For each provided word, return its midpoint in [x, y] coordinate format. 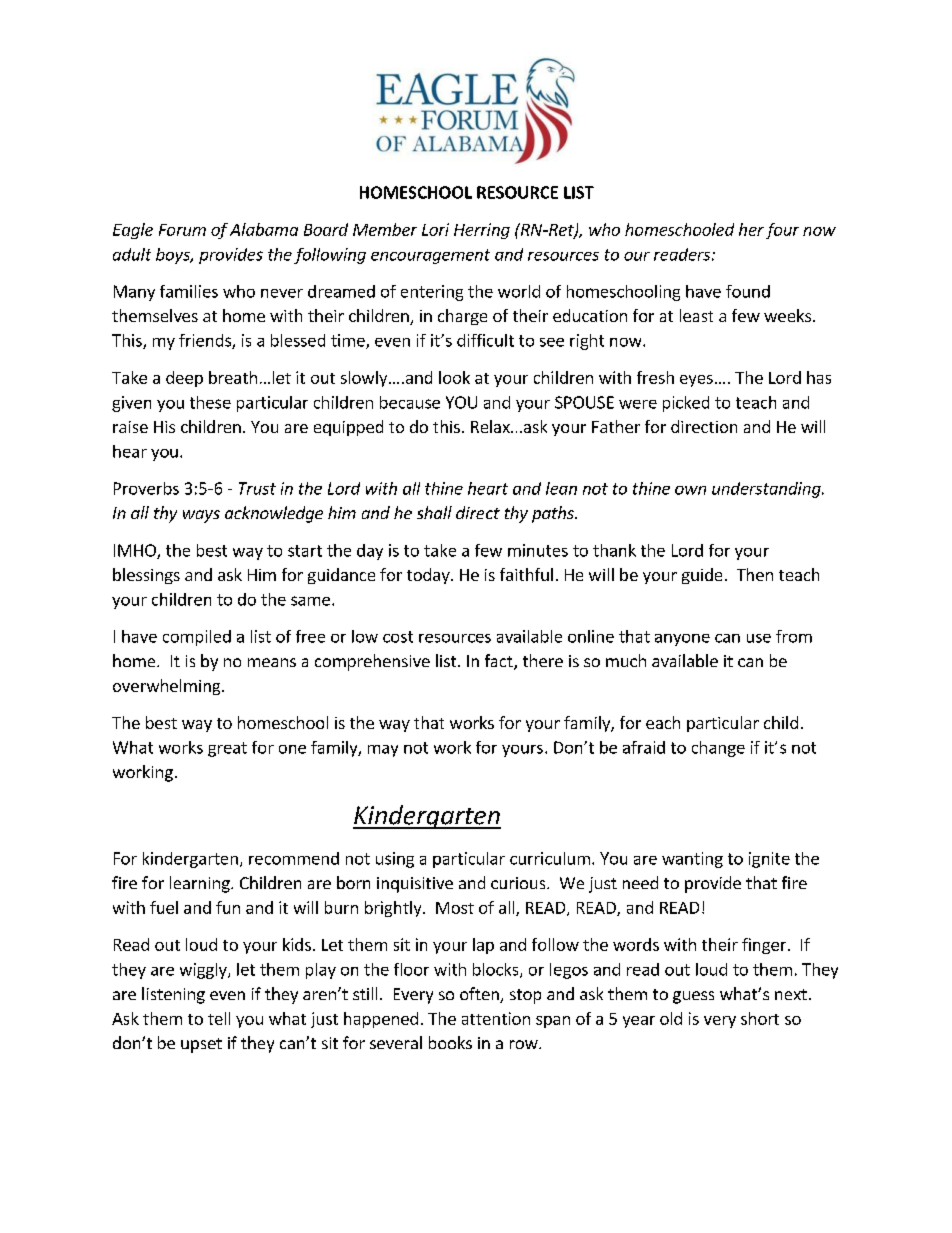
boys [174, 256]
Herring [482, 231]
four [782, 231]
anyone [682, 640]
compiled [197, 638]
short [760, 1018]
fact [500, 662]
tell [219, 1018]
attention [496, 1018]
